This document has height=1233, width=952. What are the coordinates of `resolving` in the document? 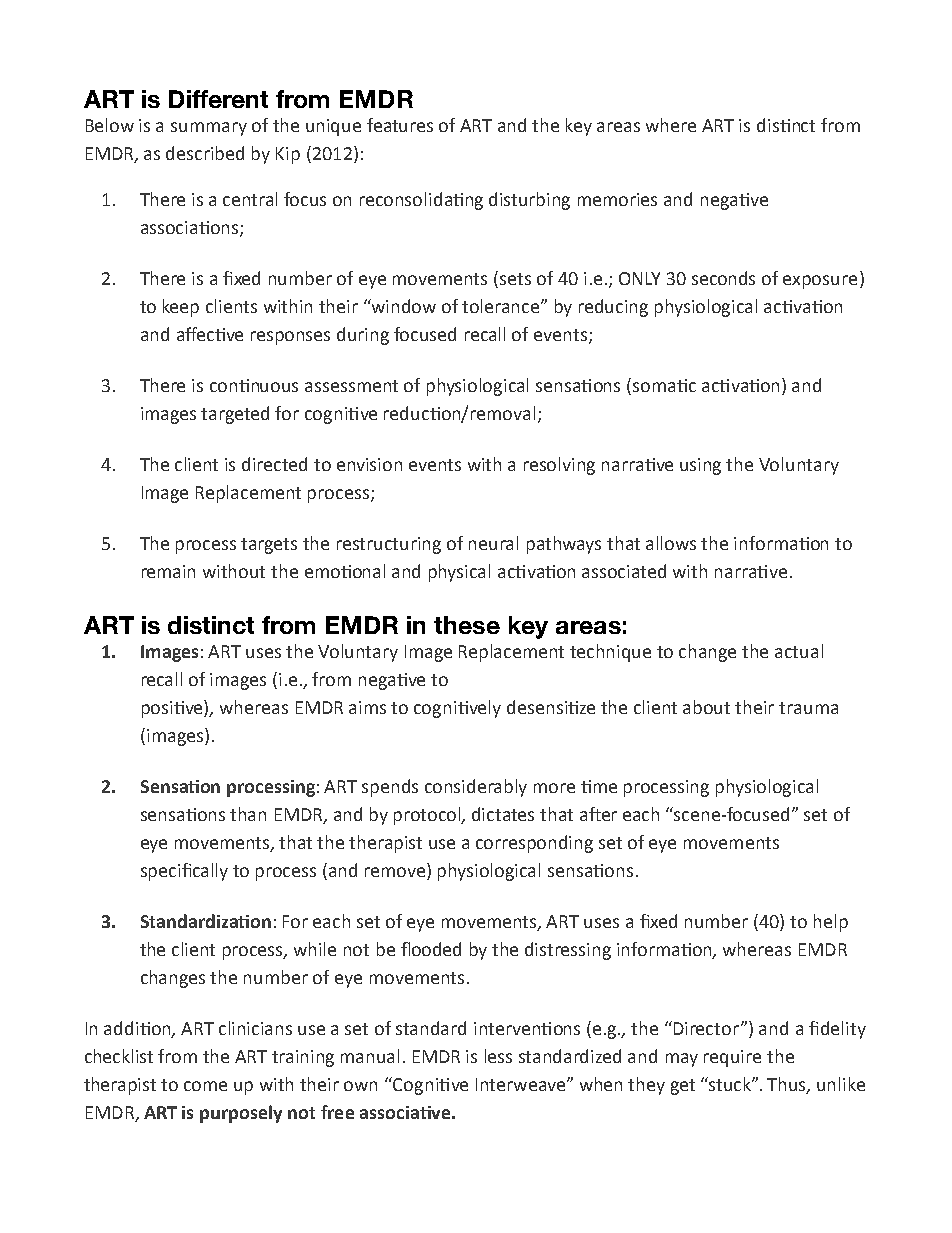 It's located at (559, 466).
